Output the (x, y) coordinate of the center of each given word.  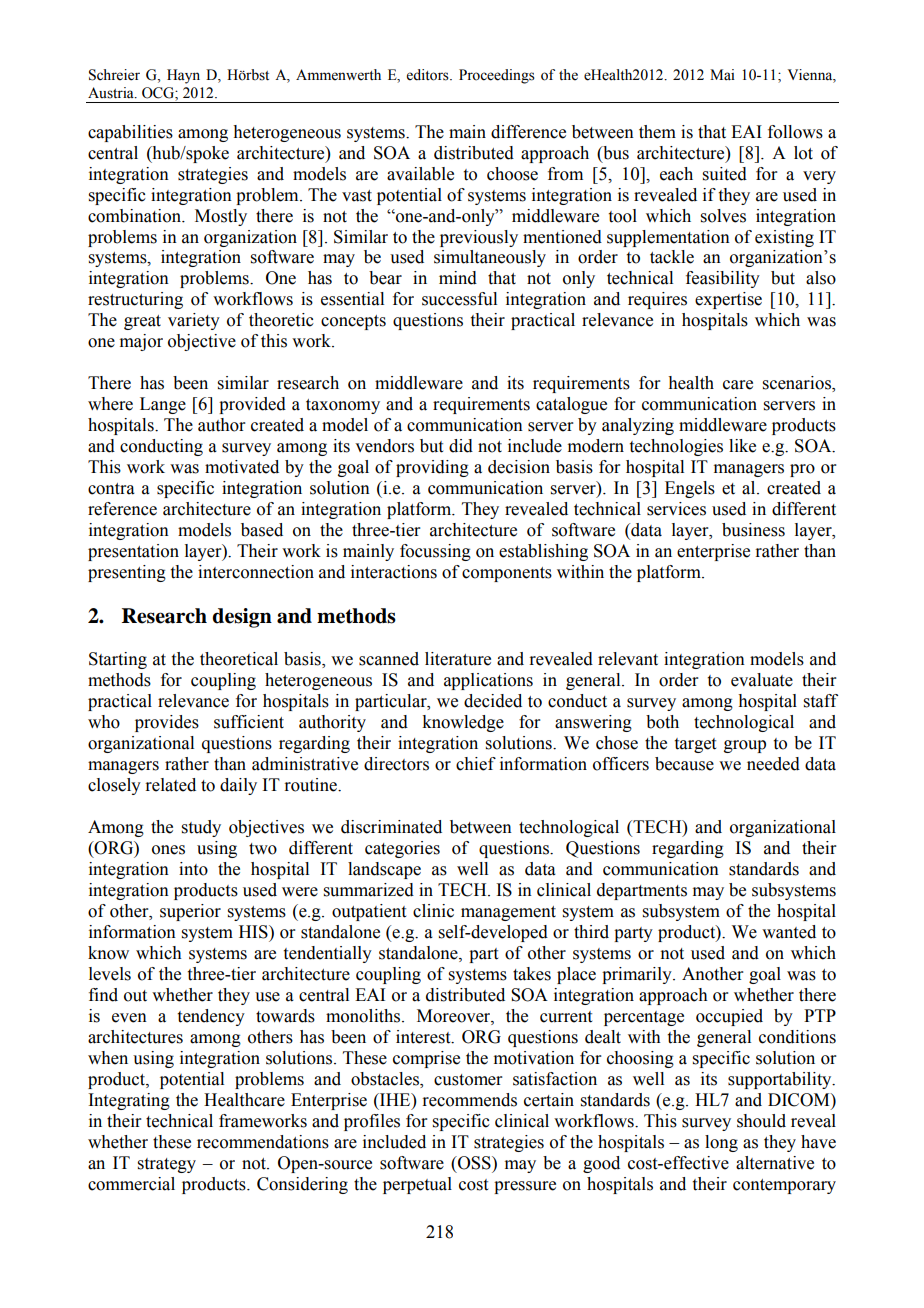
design (242, 618)
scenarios (798, 384)
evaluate (762, 680)
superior (190, 912)
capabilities (130, 133)
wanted (789, 932)
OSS (474, 1163)
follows (795, 132)
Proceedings (497, 76)
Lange (163, 405)
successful (459, 299)
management (508, 913)
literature (458, 659)
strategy (167, 1165)
